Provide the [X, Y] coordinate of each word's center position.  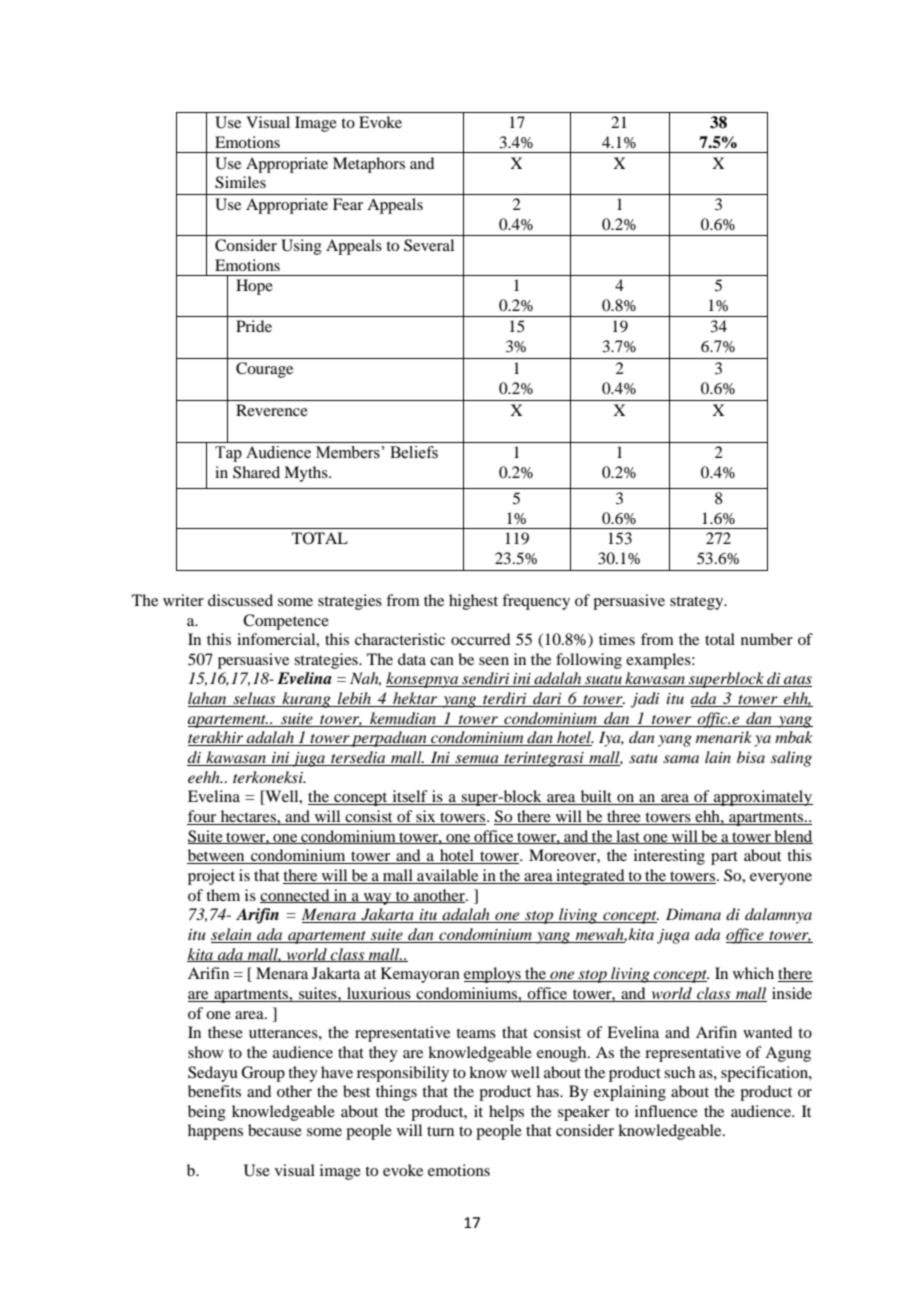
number [767, 639]
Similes [240, 182]
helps [506, 1113]
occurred [480, 639]
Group [263, 1074]
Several [429, 245]
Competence [286, 622]
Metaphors [369, 165]
